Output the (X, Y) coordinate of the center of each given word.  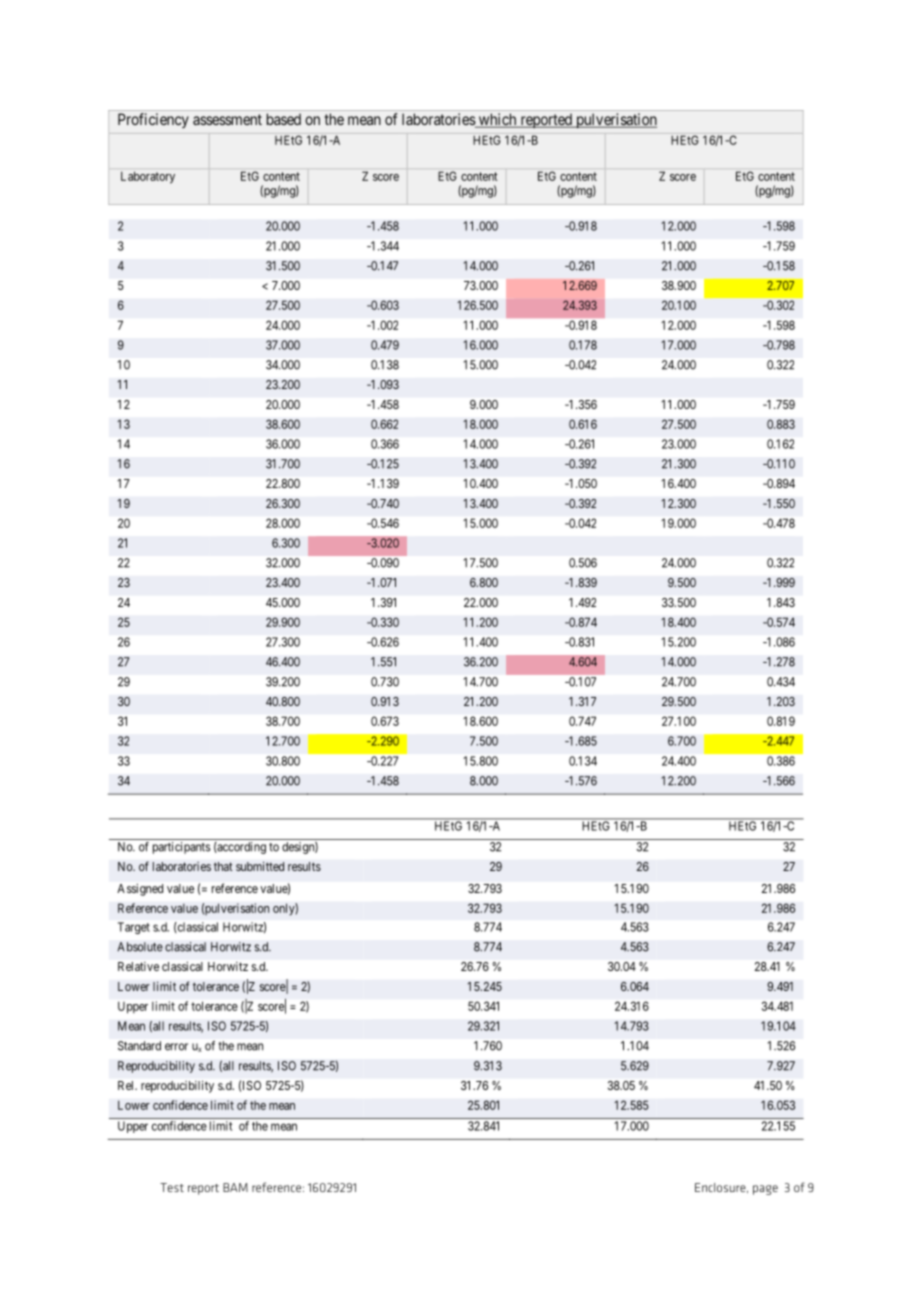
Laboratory (148, 178)
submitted (260, 866)
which (497, 120)
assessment (227, 119)
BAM (235, 1187)
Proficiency (153, 120)
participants (182, 848)
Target (134, 928)
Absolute (140, 947)
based (284, 119)
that (223, 866)
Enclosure (721, 1188)
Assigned (140, 890)
